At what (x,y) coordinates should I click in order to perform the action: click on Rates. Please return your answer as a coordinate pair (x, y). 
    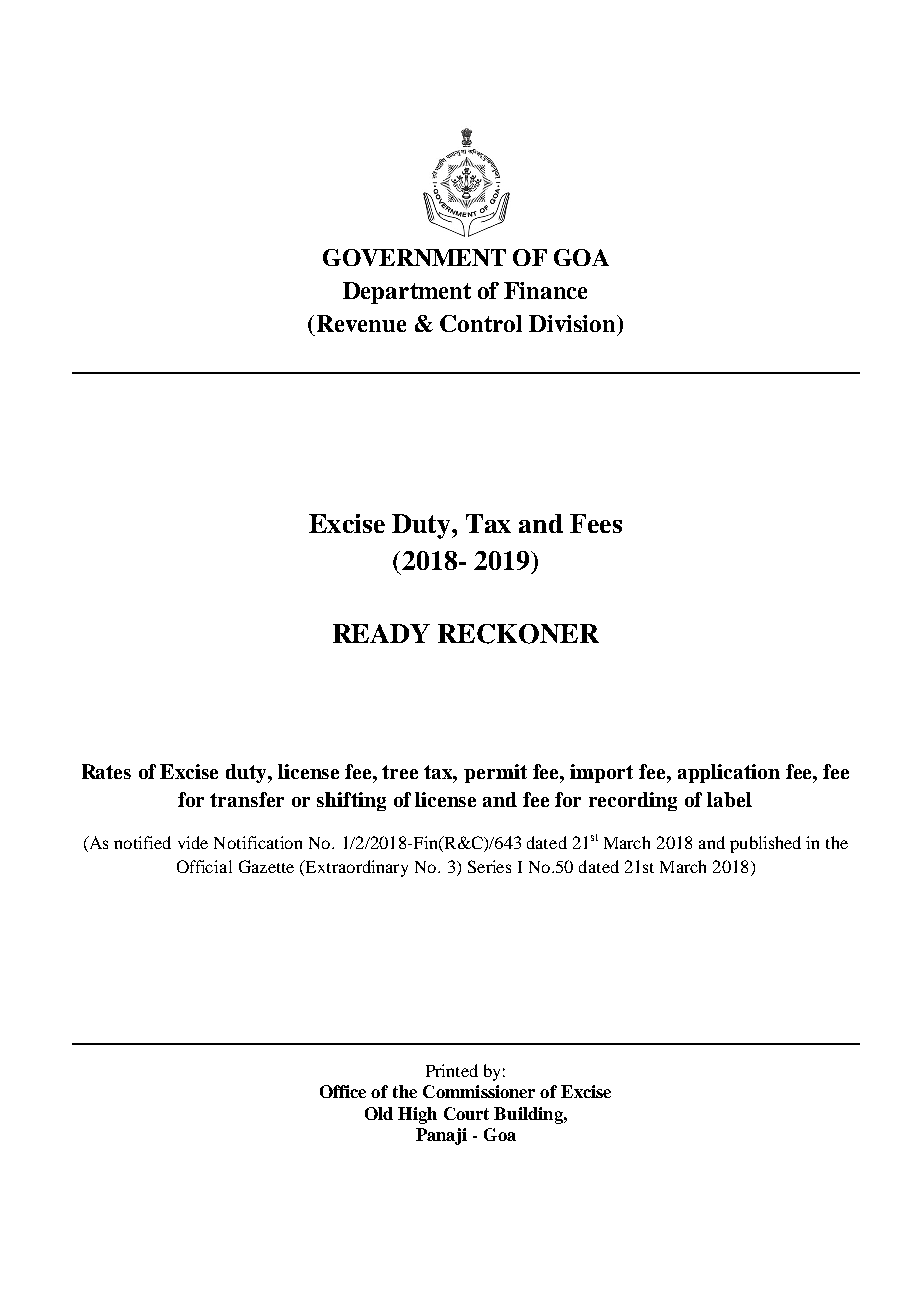
    Looking at the image, I should click on (106, 771).
